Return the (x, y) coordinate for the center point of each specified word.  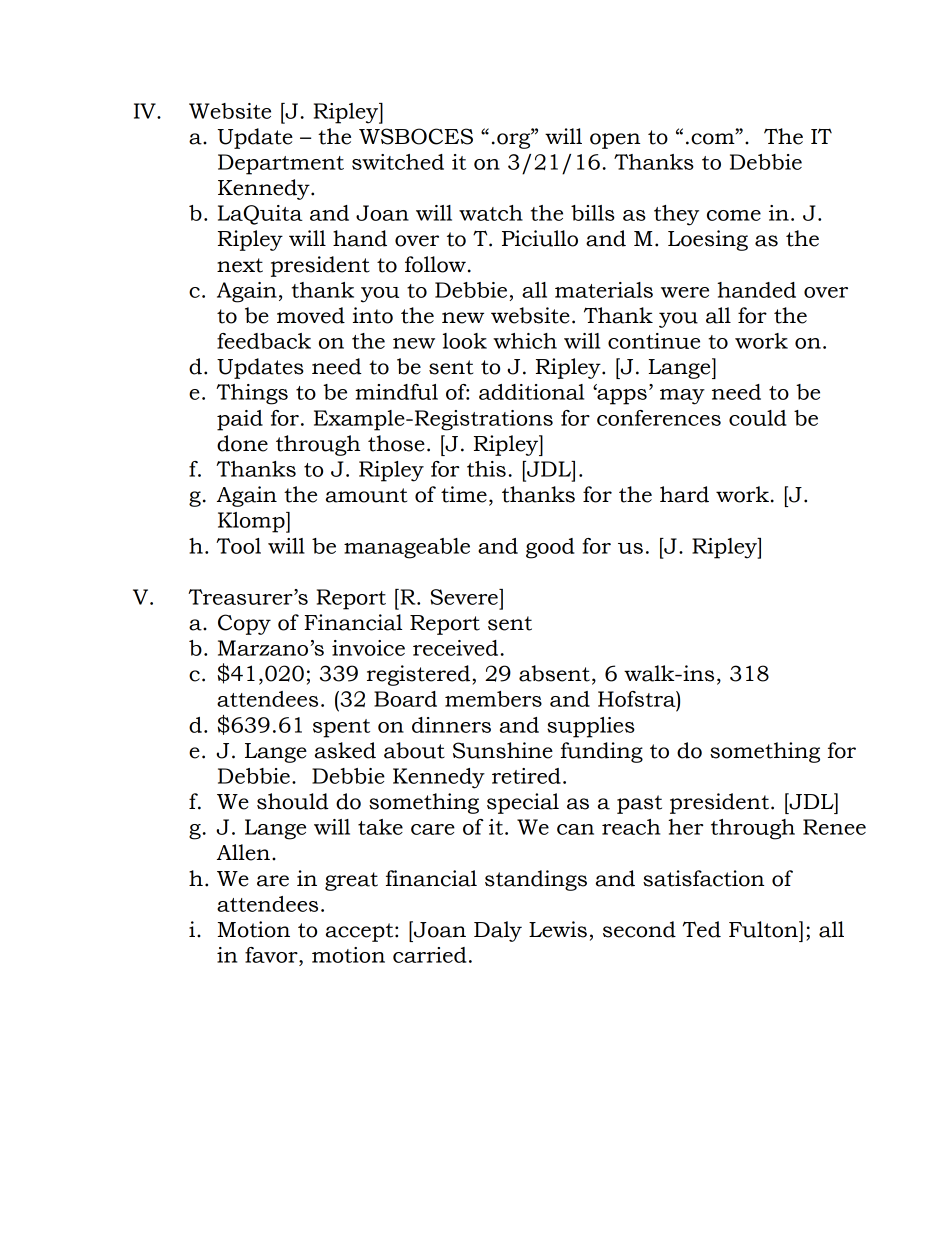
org (515, 140)
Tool (238, 546)
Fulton (764, 929)
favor (272, 955)
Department (281, 164)
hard (684, 494)
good (550, 548)
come (734, 215)
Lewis (558, 929)
